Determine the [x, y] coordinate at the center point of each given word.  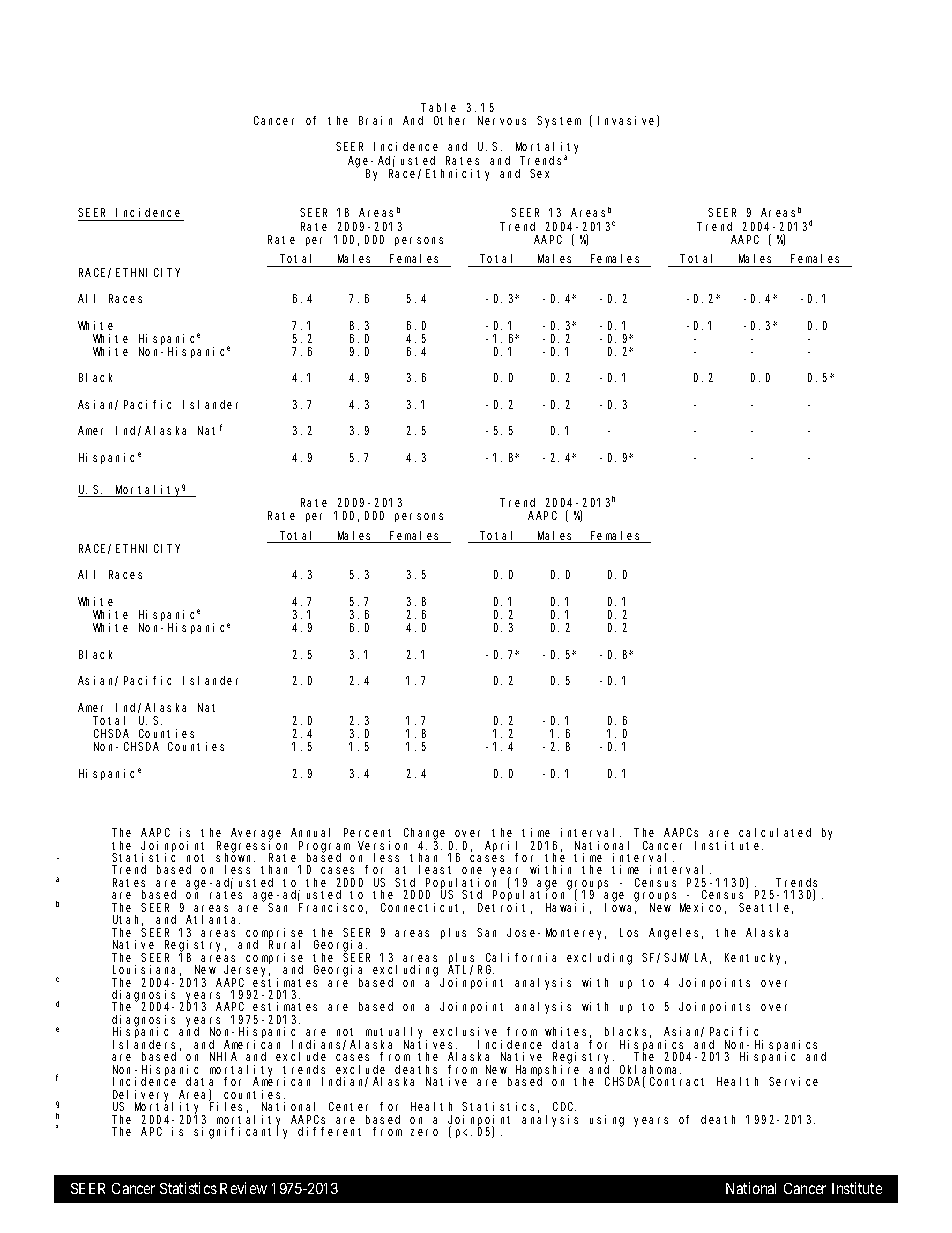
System [559, 122]
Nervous [502, 120]
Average [256, 835]
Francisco [333, 908]
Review [243, 1188]
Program [324, 847]
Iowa [620, 908]
